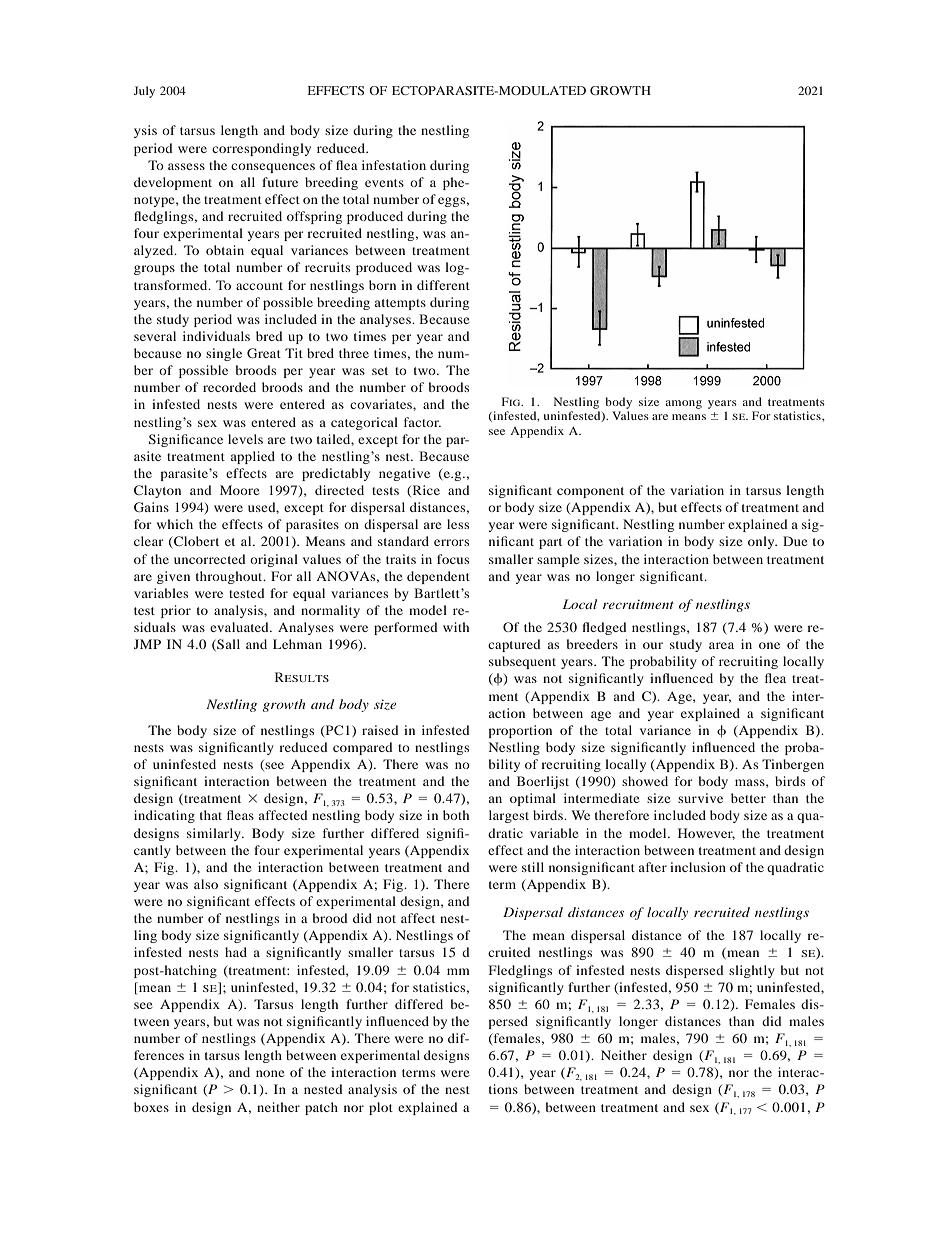 The image size is (952, 1233). I want to click on set, so click(380, 371).
